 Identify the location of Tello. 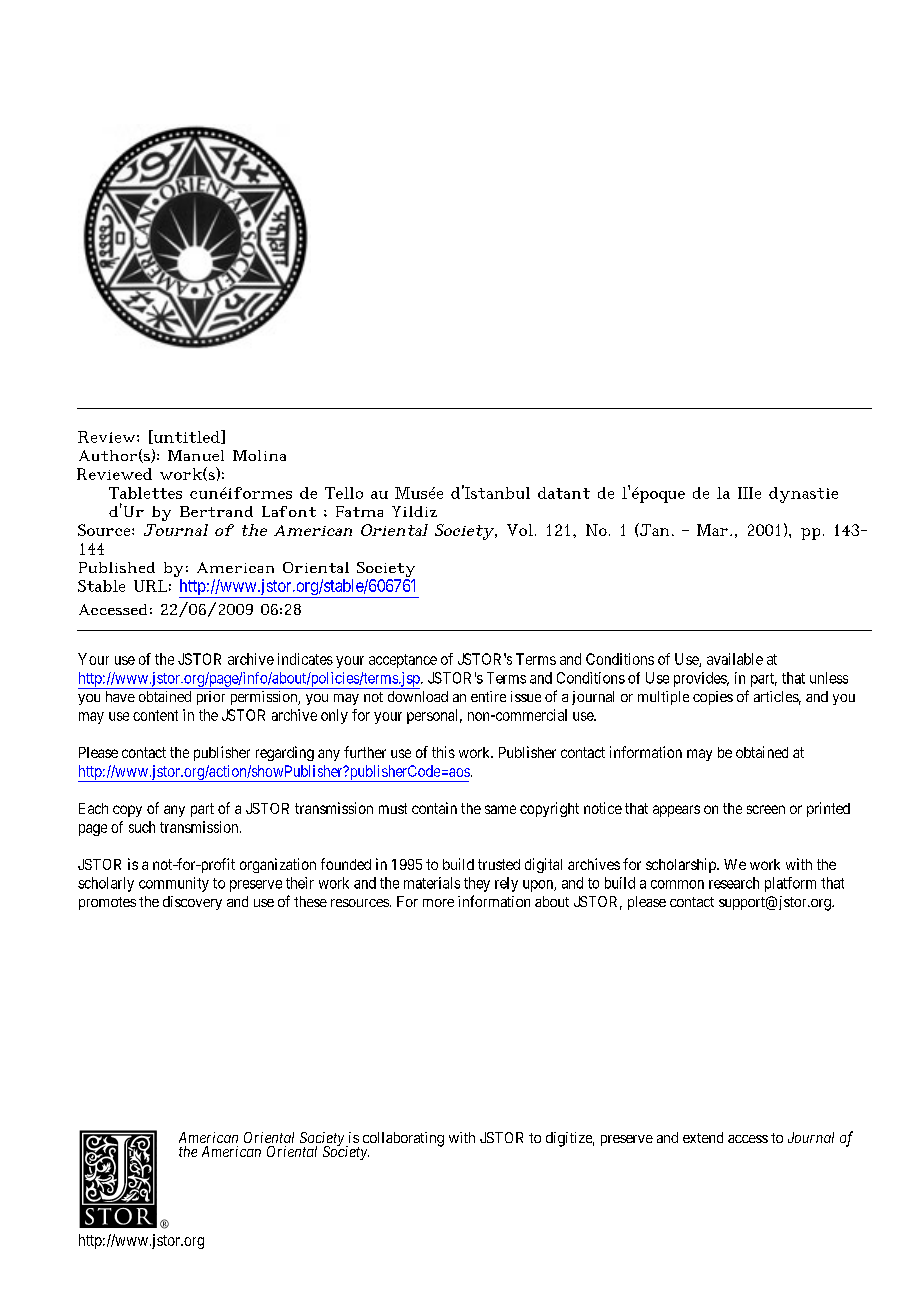
(344, 493).
